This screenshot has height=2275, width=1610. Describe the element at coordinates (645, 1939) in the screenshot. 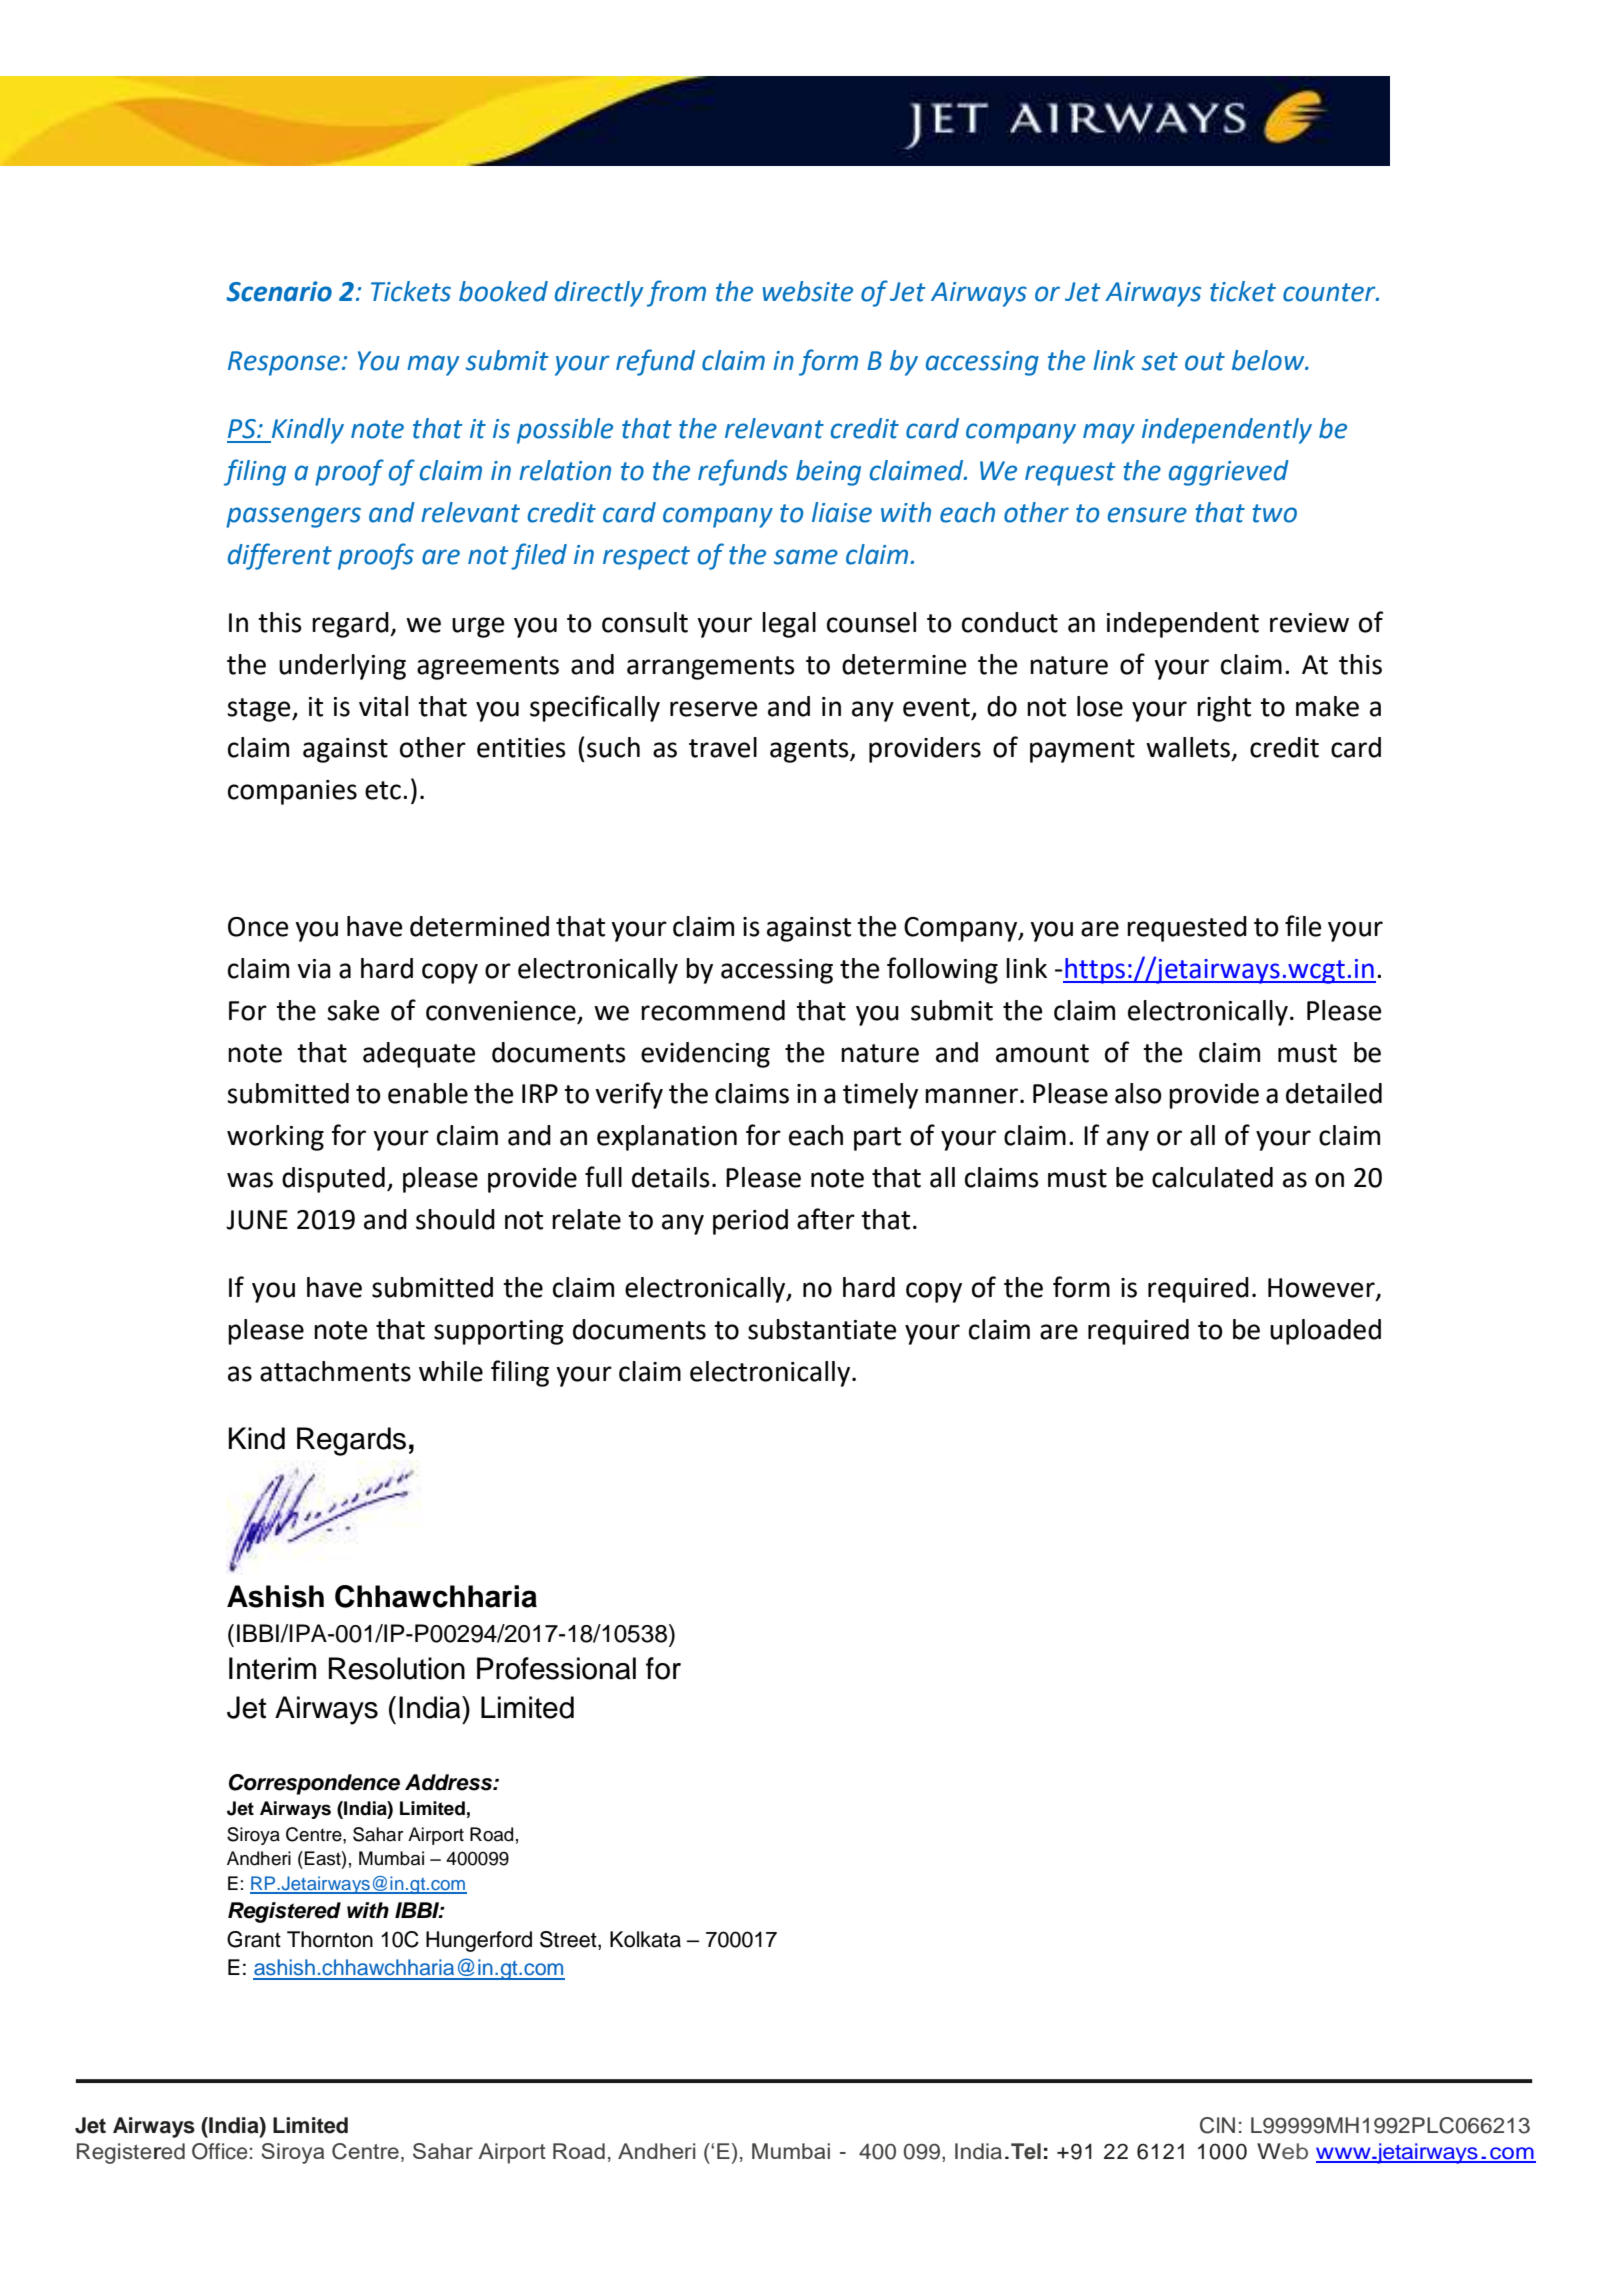

I see `Kolkata` at that location.
